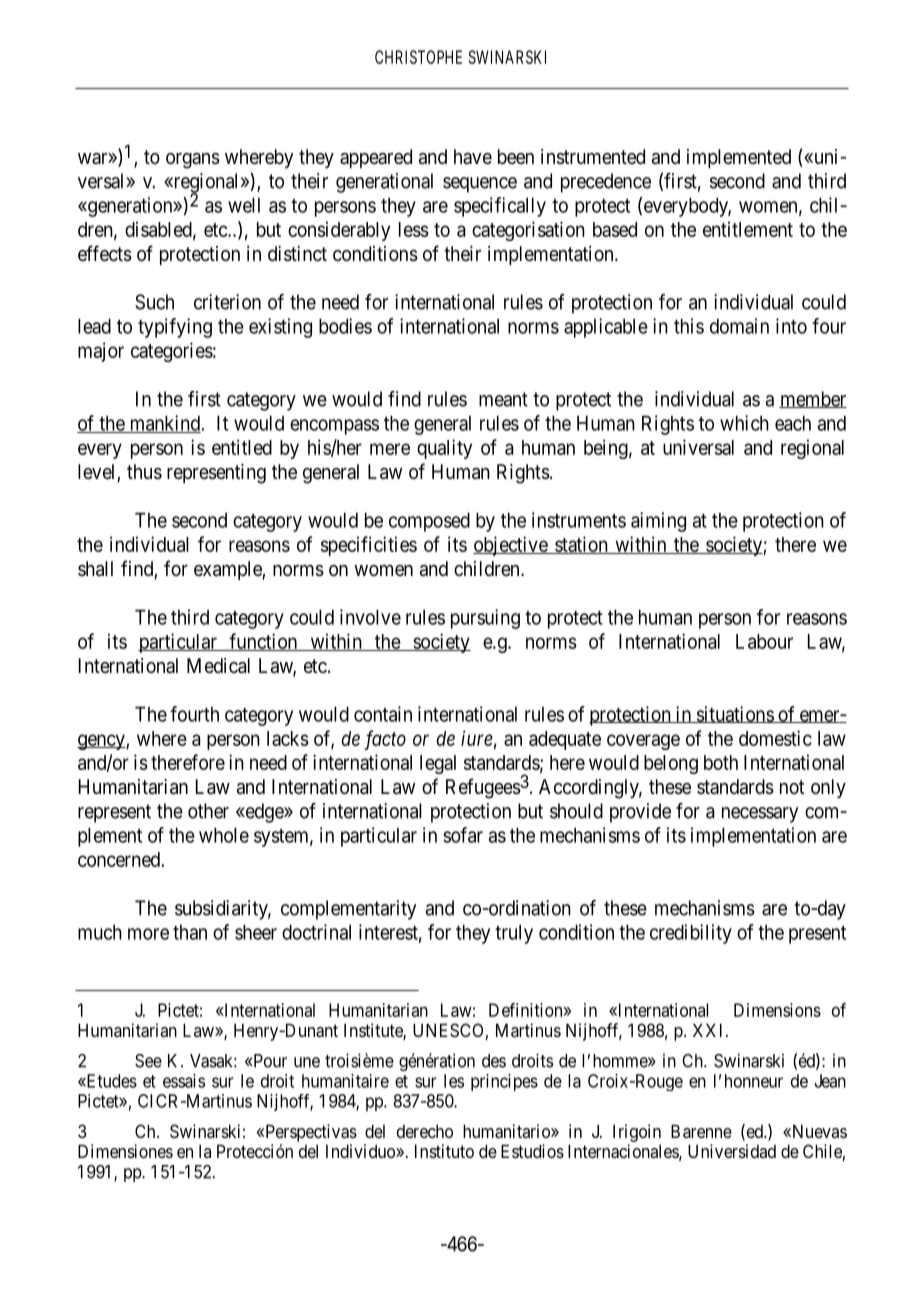  I want to click on entitled, so click(242, 447).
